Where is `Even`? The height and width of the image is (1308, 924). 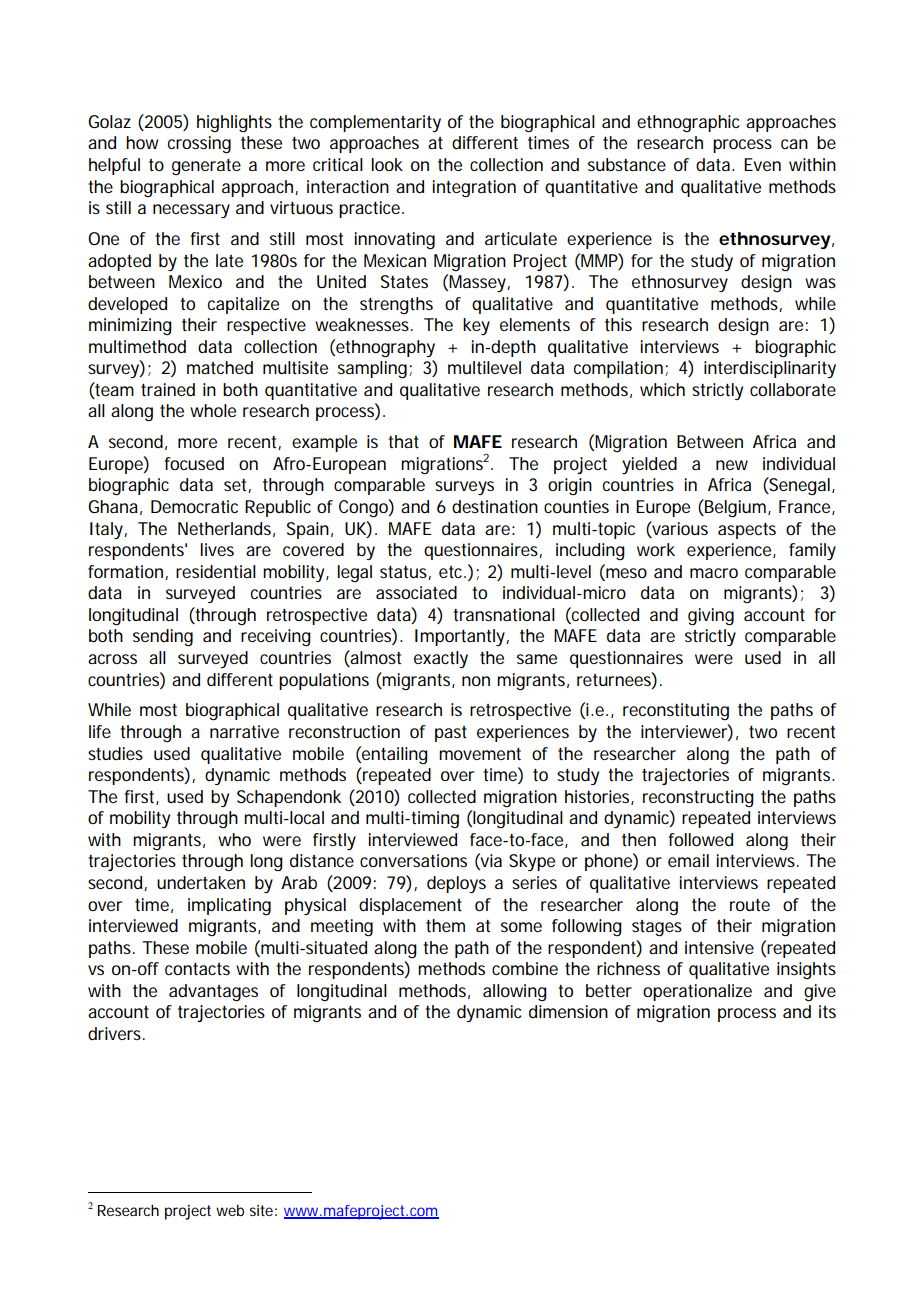 Even is located at coordinates (762, 164).
